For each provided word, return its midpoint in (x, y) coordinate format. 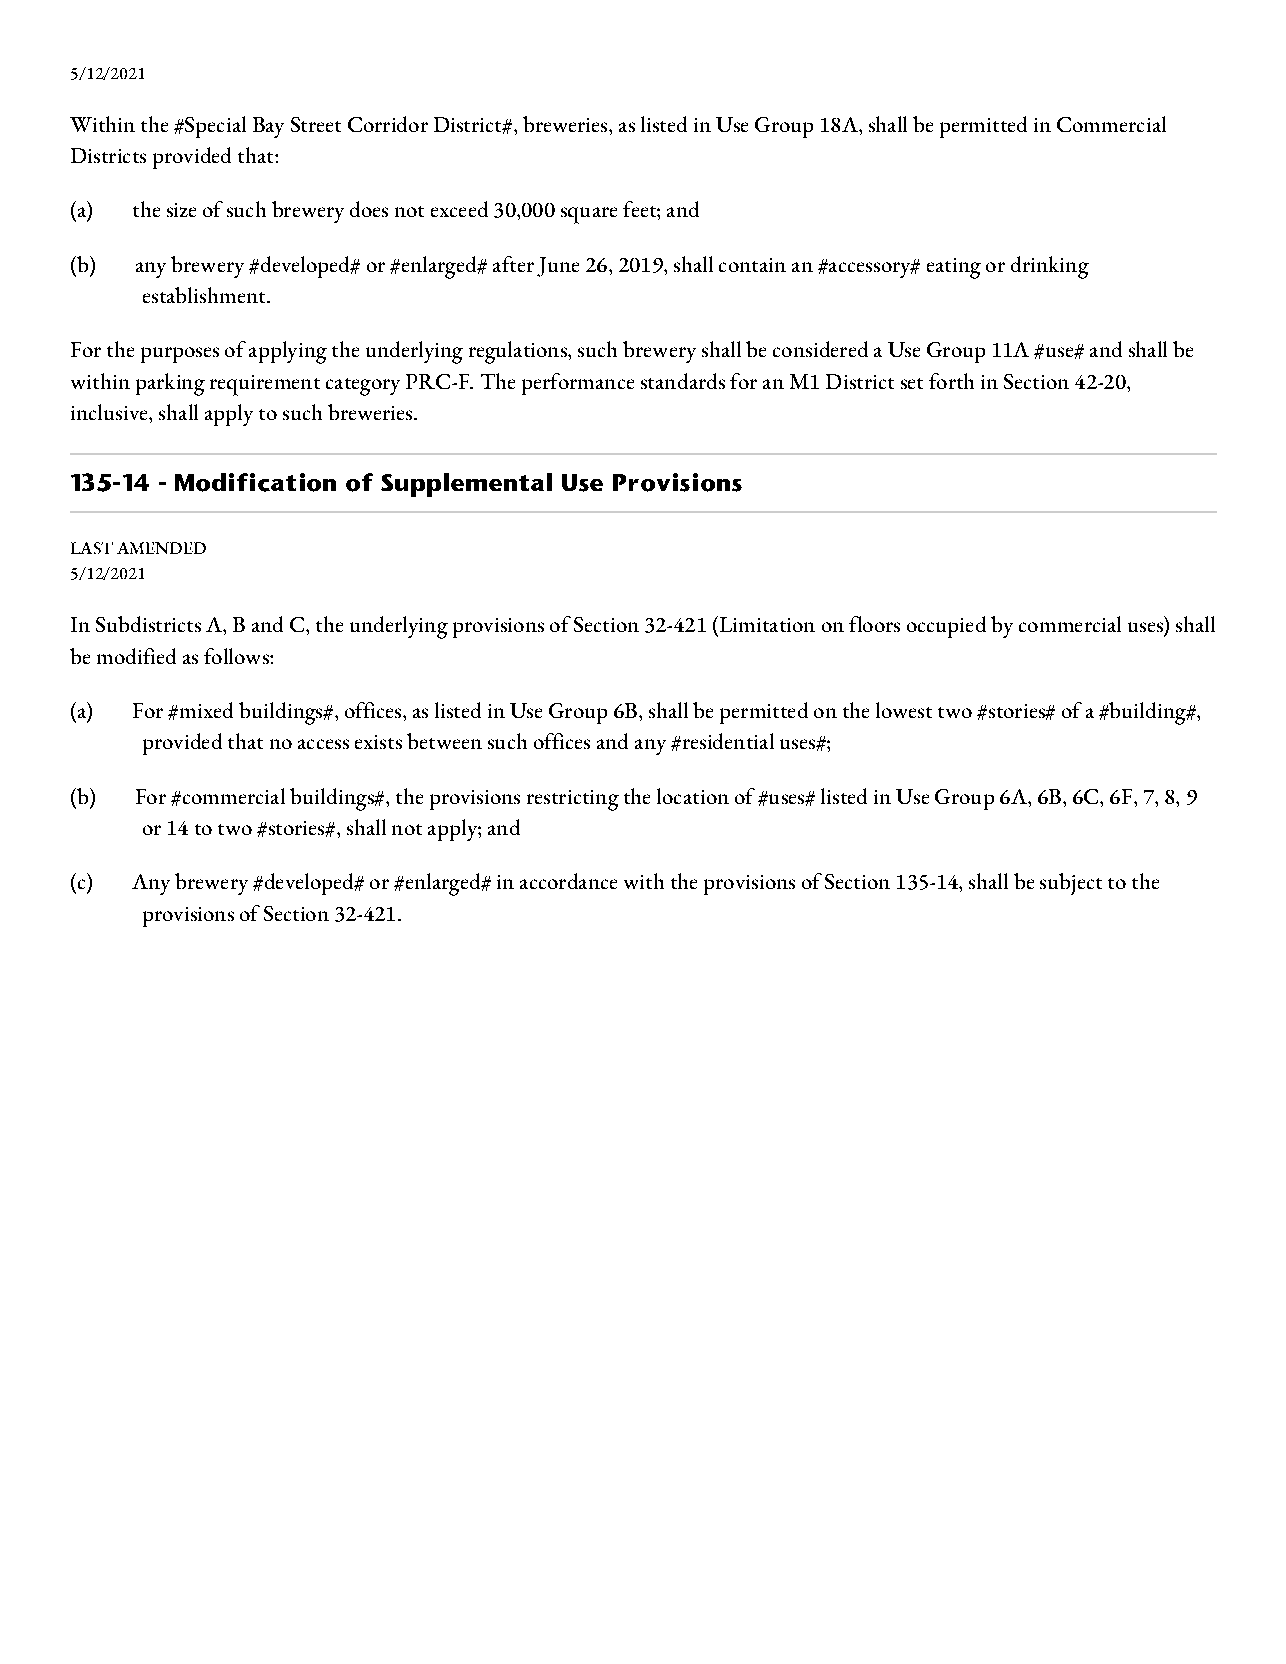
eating (954, 268)
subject (1071, 884)
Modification (255, 482)
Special (214, 127)
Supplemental (466, 485)
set (912, 383)
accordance (568, 881)
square (589, 215)
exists (378, 742)
